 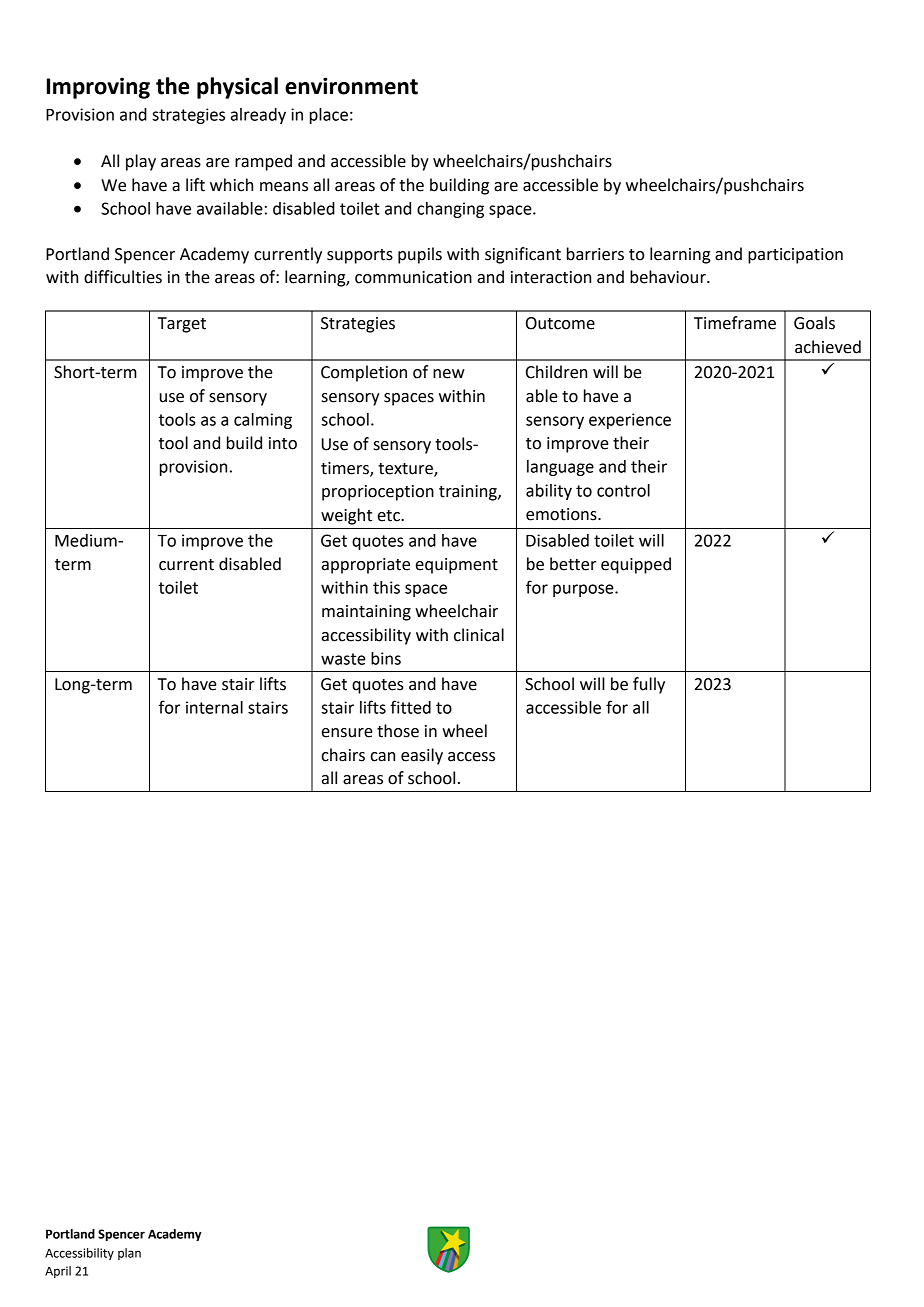 What do you see at coordinates (58, 1272) in the image?
I see `April` at bounding box center [58, 1272].
